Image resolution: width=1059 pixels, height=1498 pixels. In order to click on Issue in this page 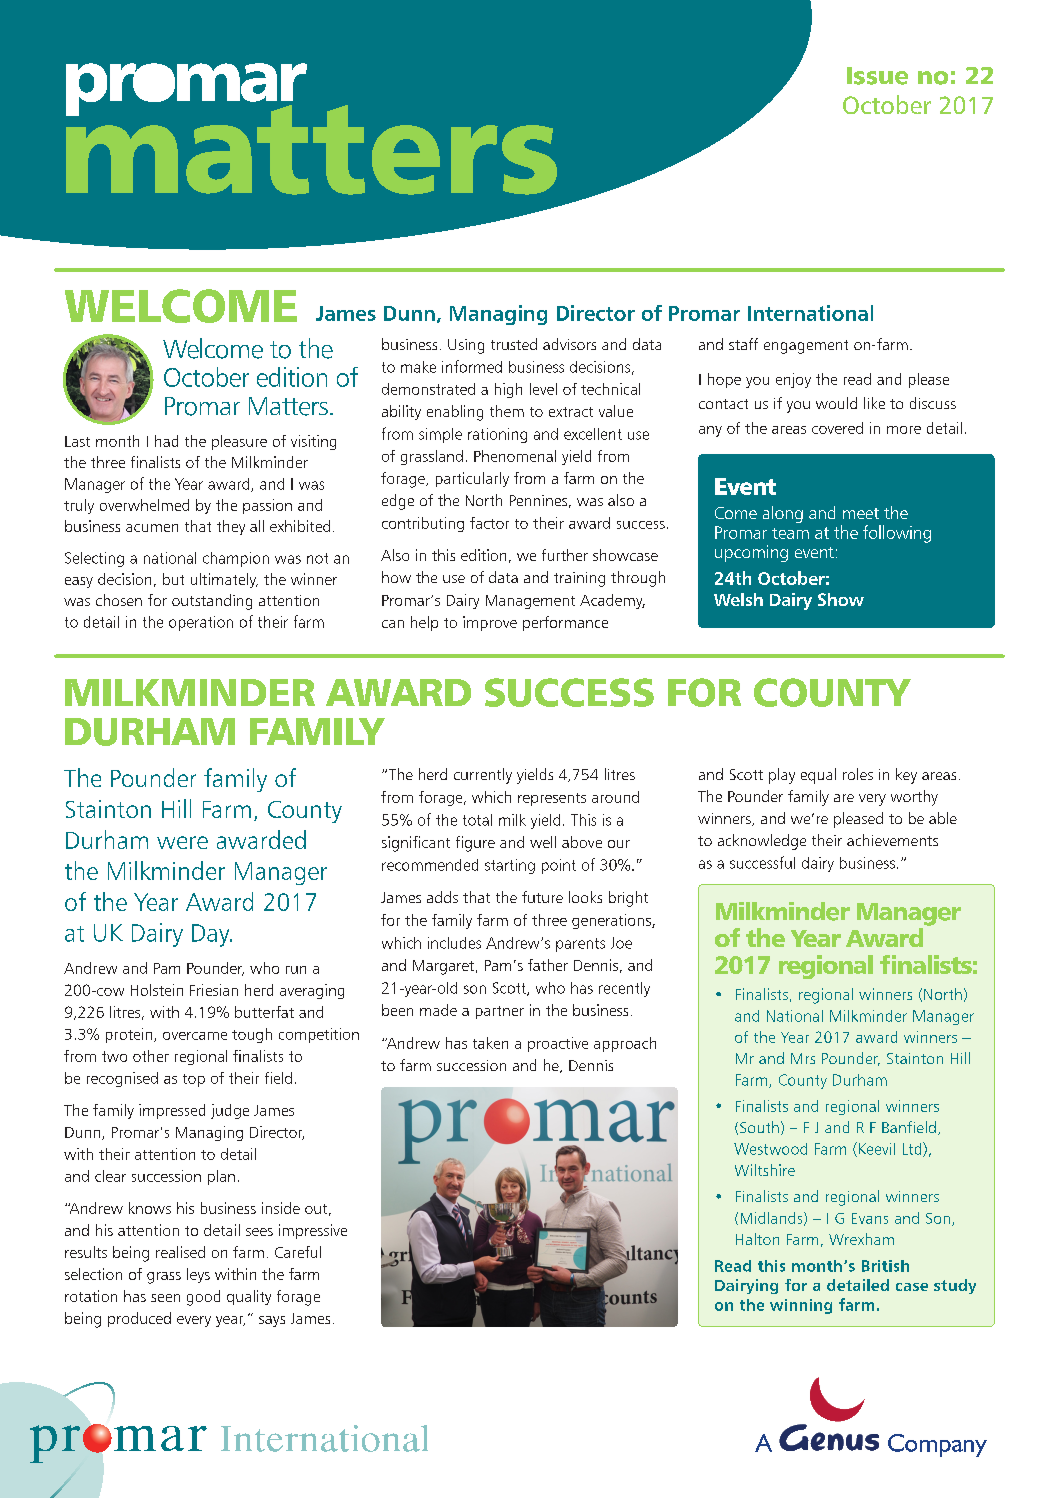, I will do `click(877, 76)`.
